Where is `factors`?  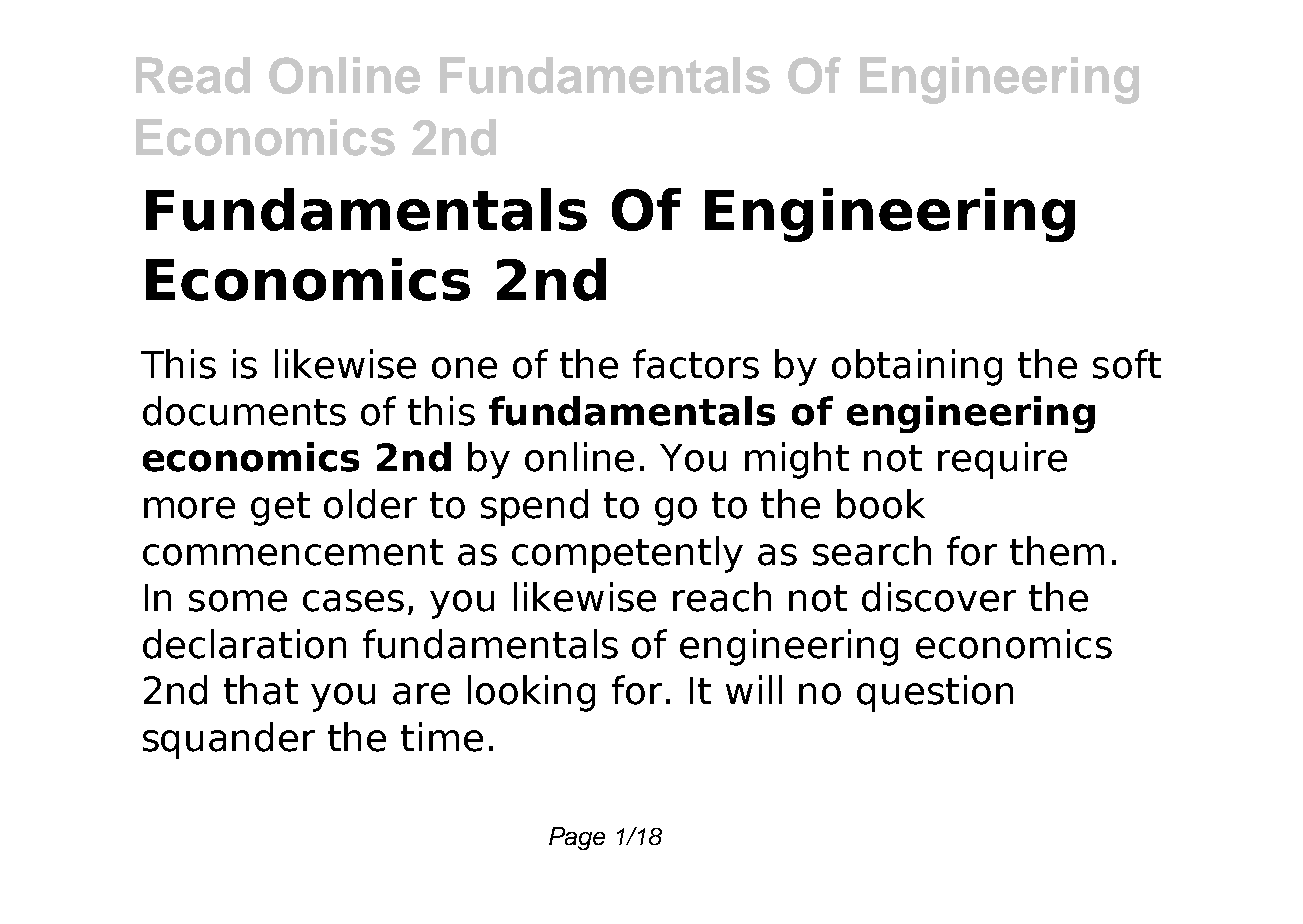
factors is located at coordinates (696, 364).
